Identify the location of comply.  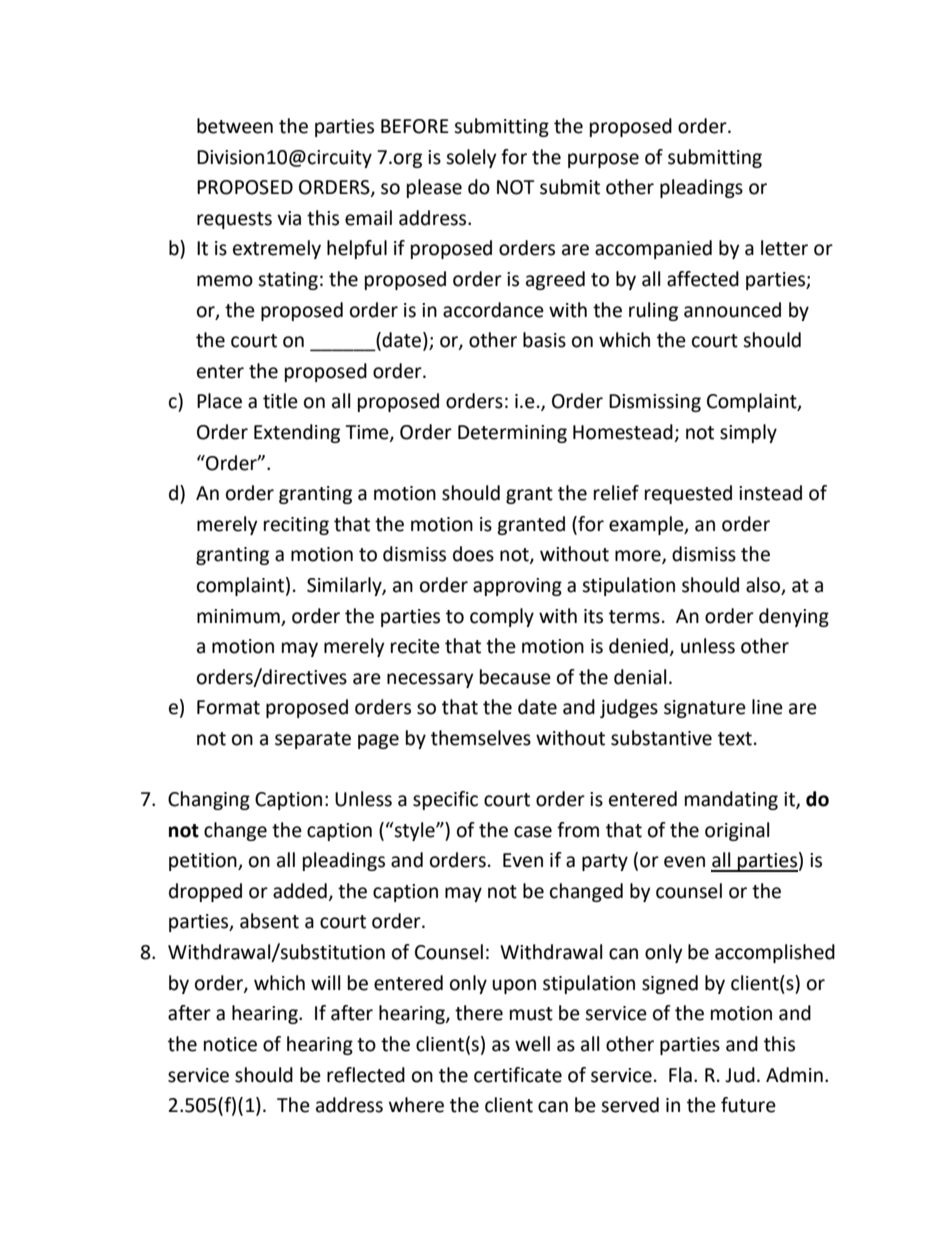
(502, 617).
